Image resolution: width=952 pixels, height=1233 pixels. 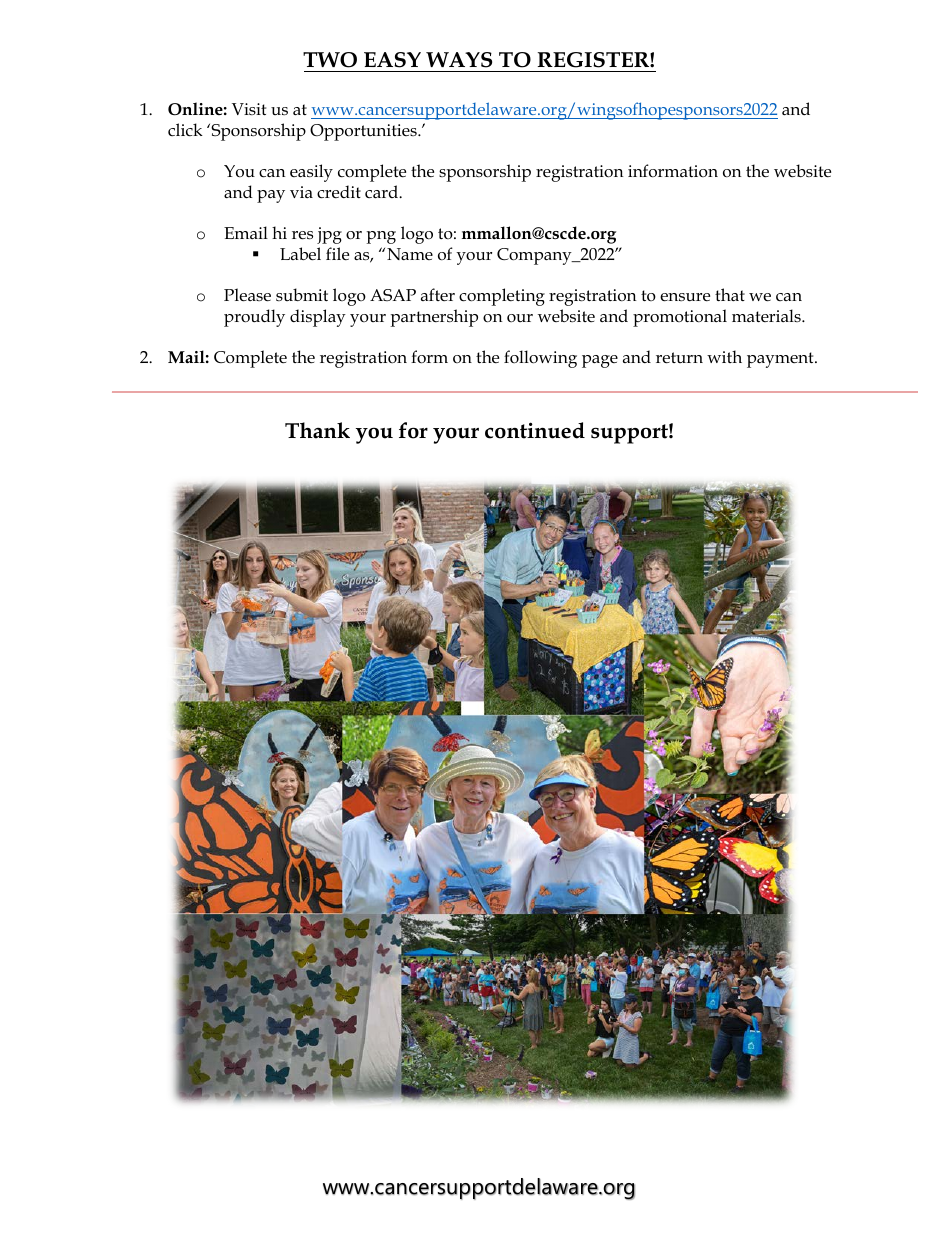 What do you see at coordinates (330, 60) in the page?
I see `TWO` at bounding box center [330, 60].
